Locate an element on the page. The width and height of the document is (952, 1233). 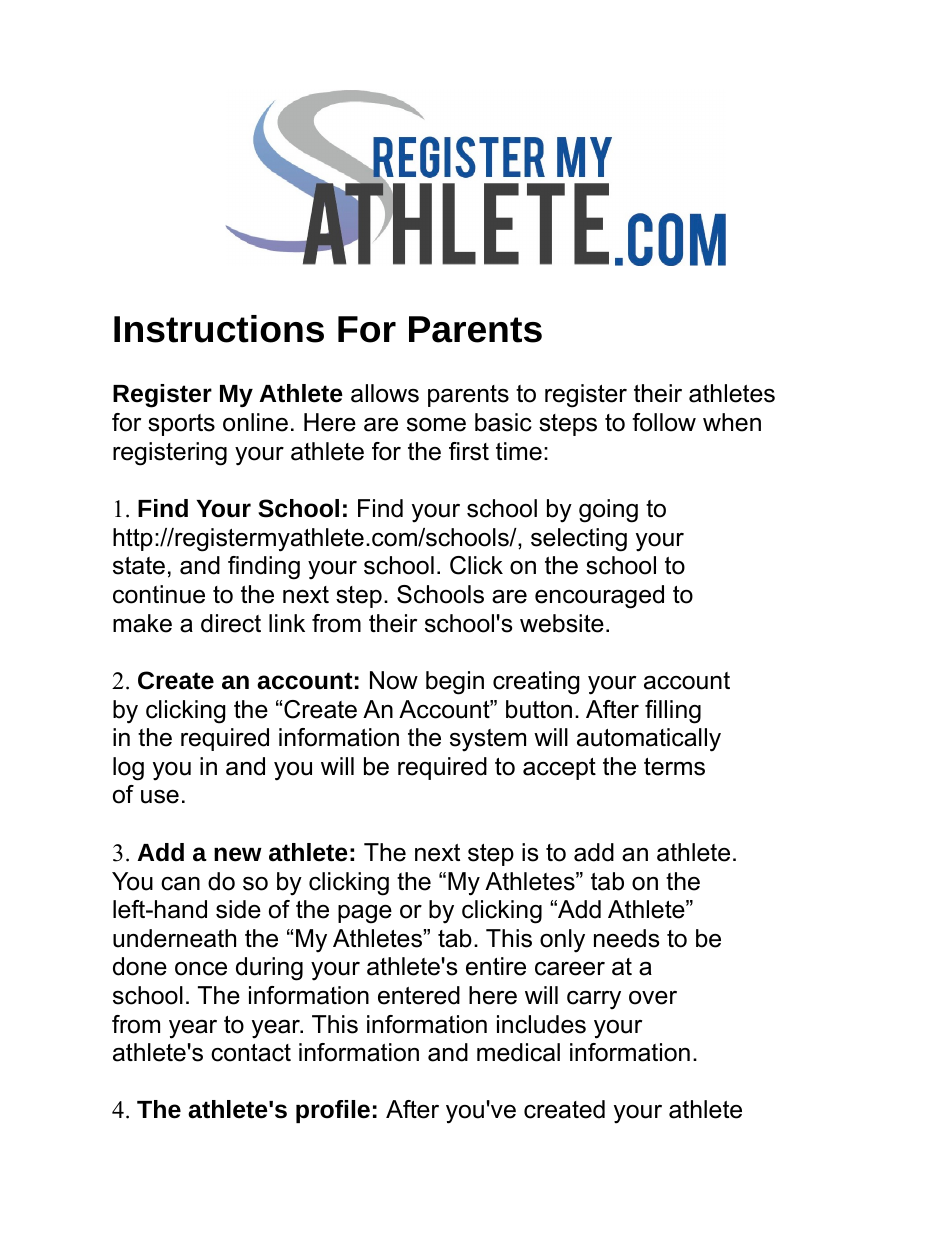
Now is located at coordinates (394, 680).
